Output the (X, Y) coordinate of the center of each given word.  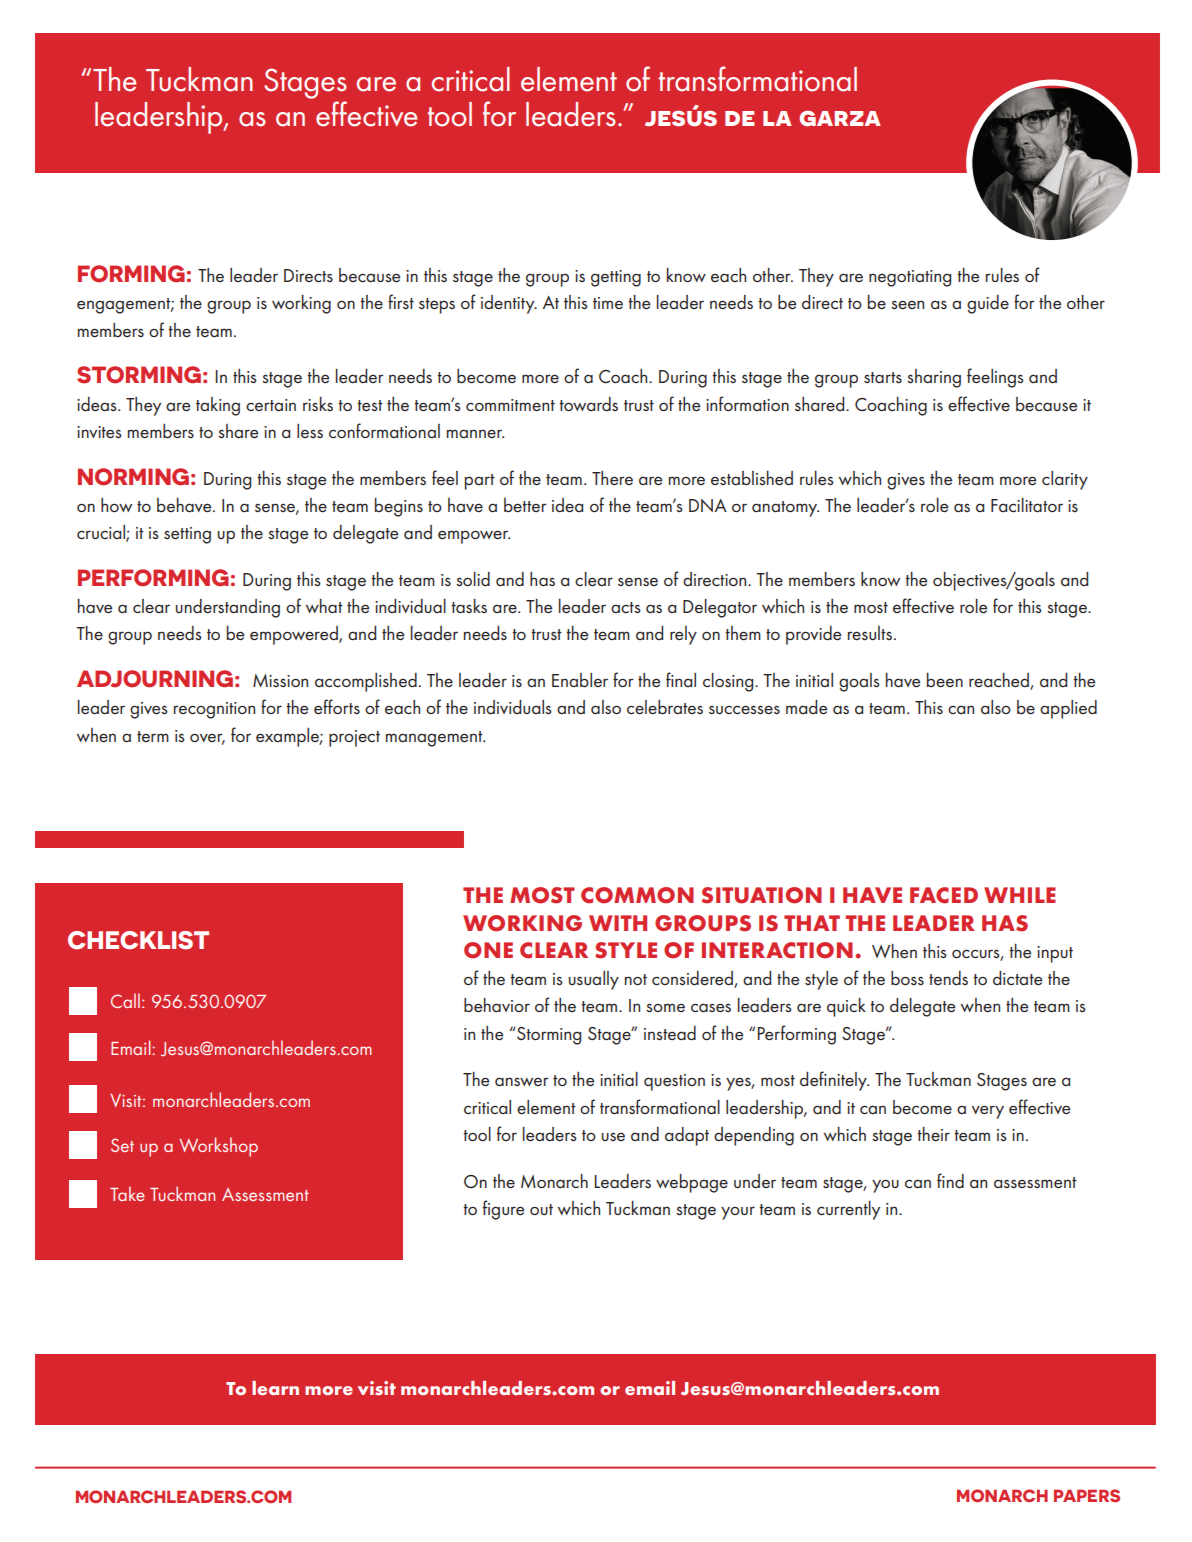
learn (275, 1388)
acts (626, 607)
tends (948, 978)
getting (616, 278)
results (870, 633)
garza (840, 118)
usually (594, 980)
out (541, 1209)
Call (125, 1000)
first (401, 301)
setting (187, 535)
